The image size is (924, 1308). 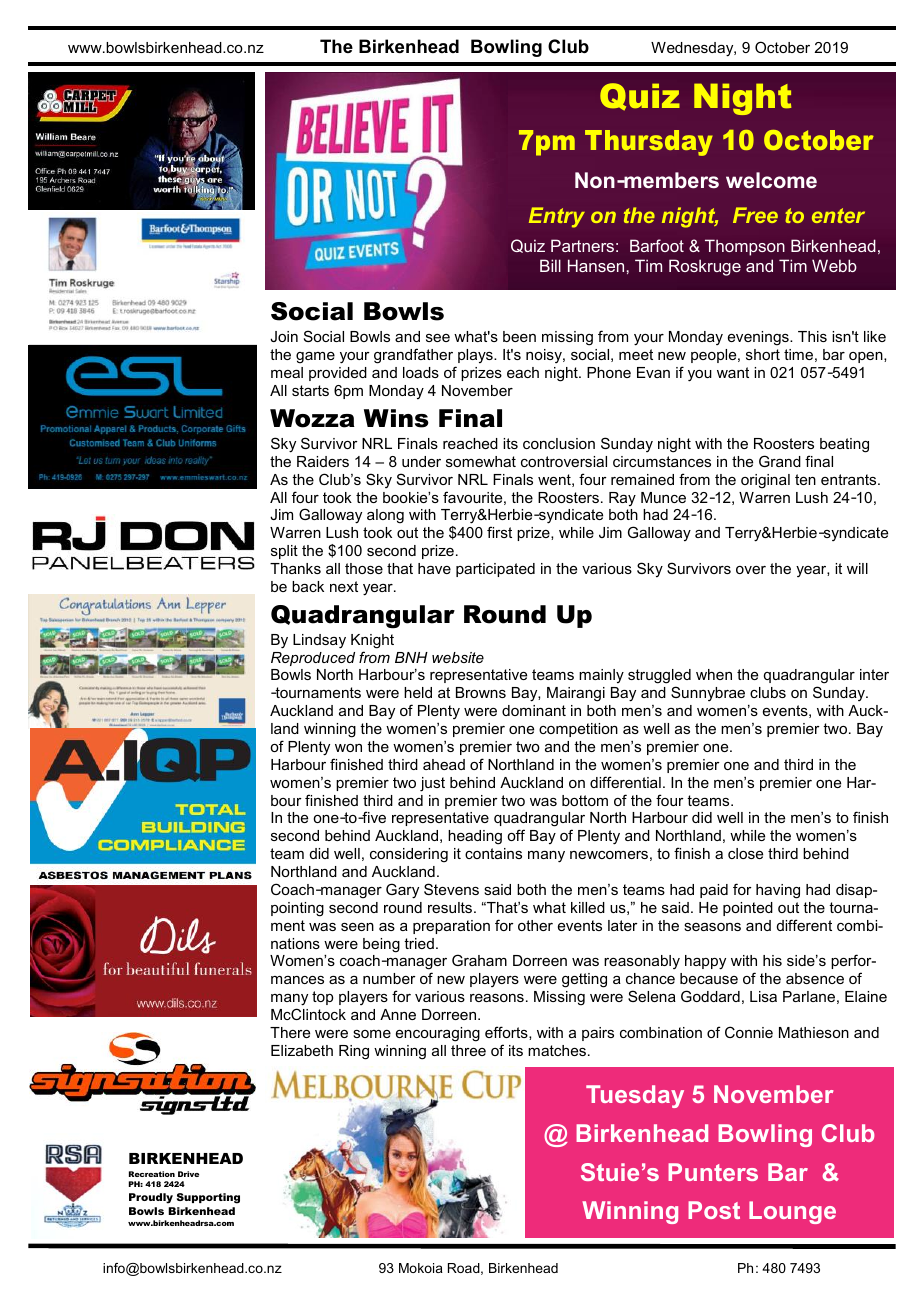 I want to click on when, so click(x=714, y=674).
